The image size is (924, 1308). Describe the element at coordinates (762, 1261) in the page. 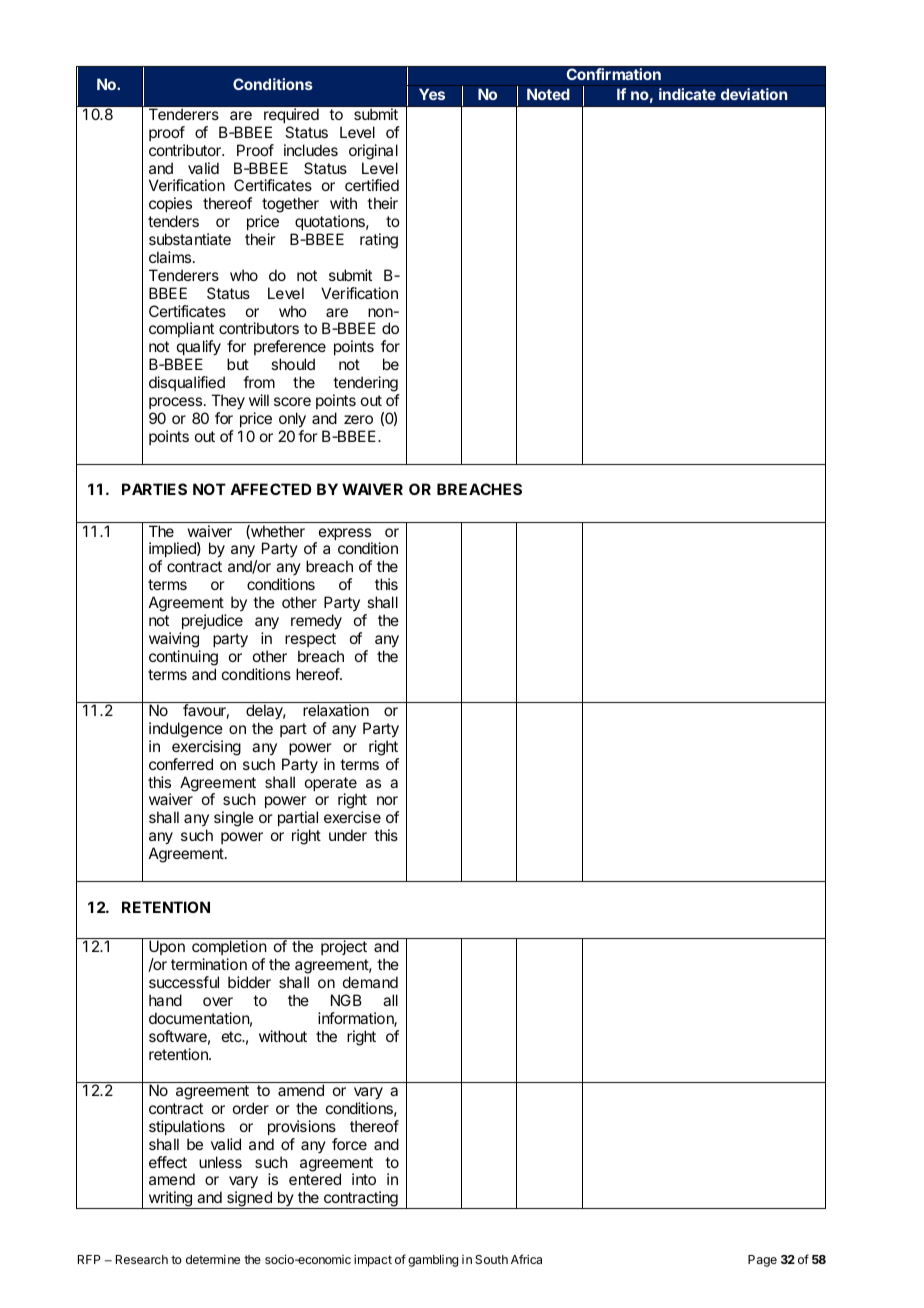

I see `Page` at that location.
